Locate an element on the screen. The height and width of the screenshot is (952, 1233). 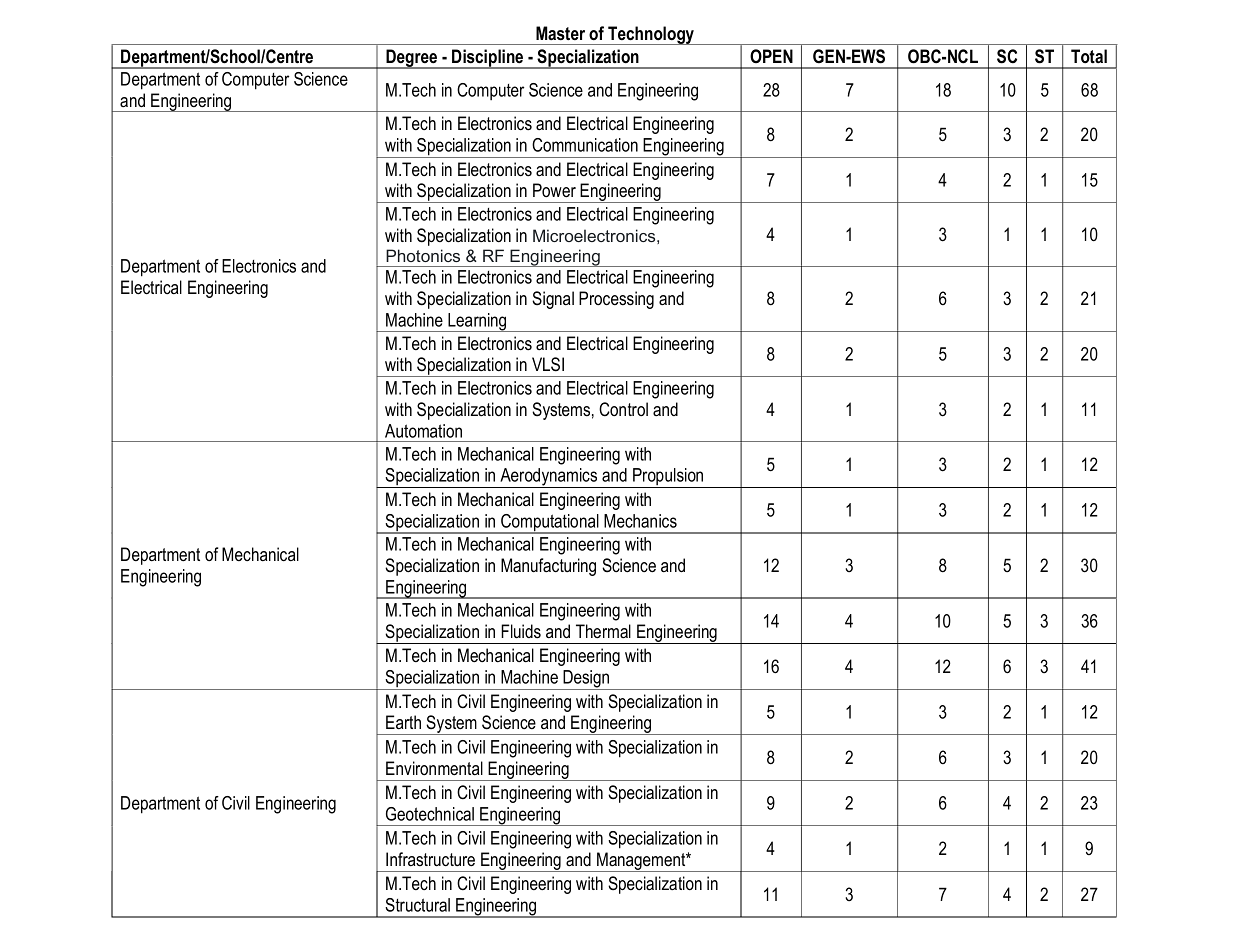
Fluids is located at coordinates (521, 631).
